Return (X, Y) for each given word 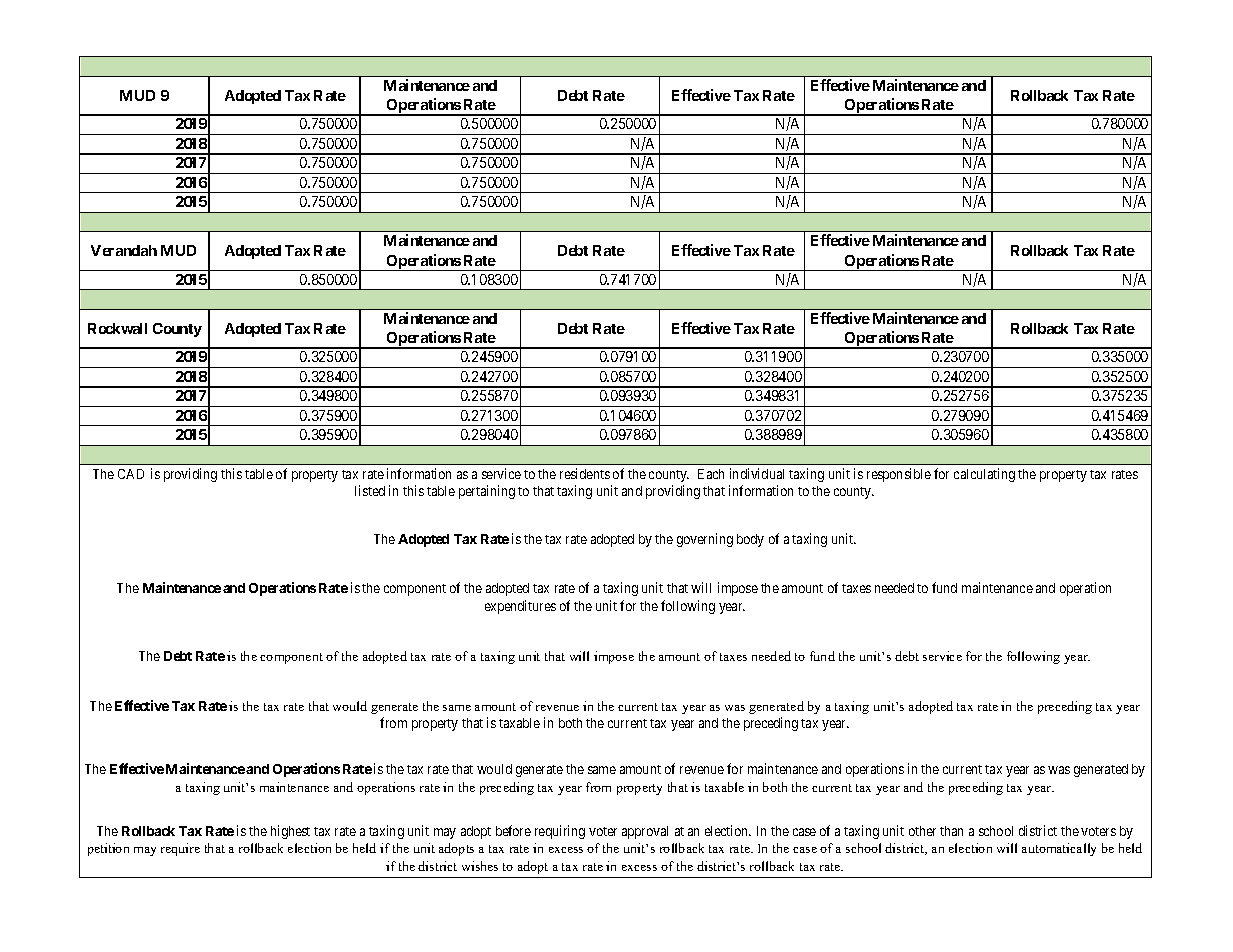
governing (705, 540)
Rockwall (117, 328)
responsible (899, 475)
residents (585, 473)
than (951, 831)
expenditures (520, 607)
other (922, 831)
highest (290, 832)
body (750, 540)
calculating (984, 475)
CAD (131, 474)
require (180, 849)
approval (645, 832)
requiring (560, 832)
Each (711, 474)
